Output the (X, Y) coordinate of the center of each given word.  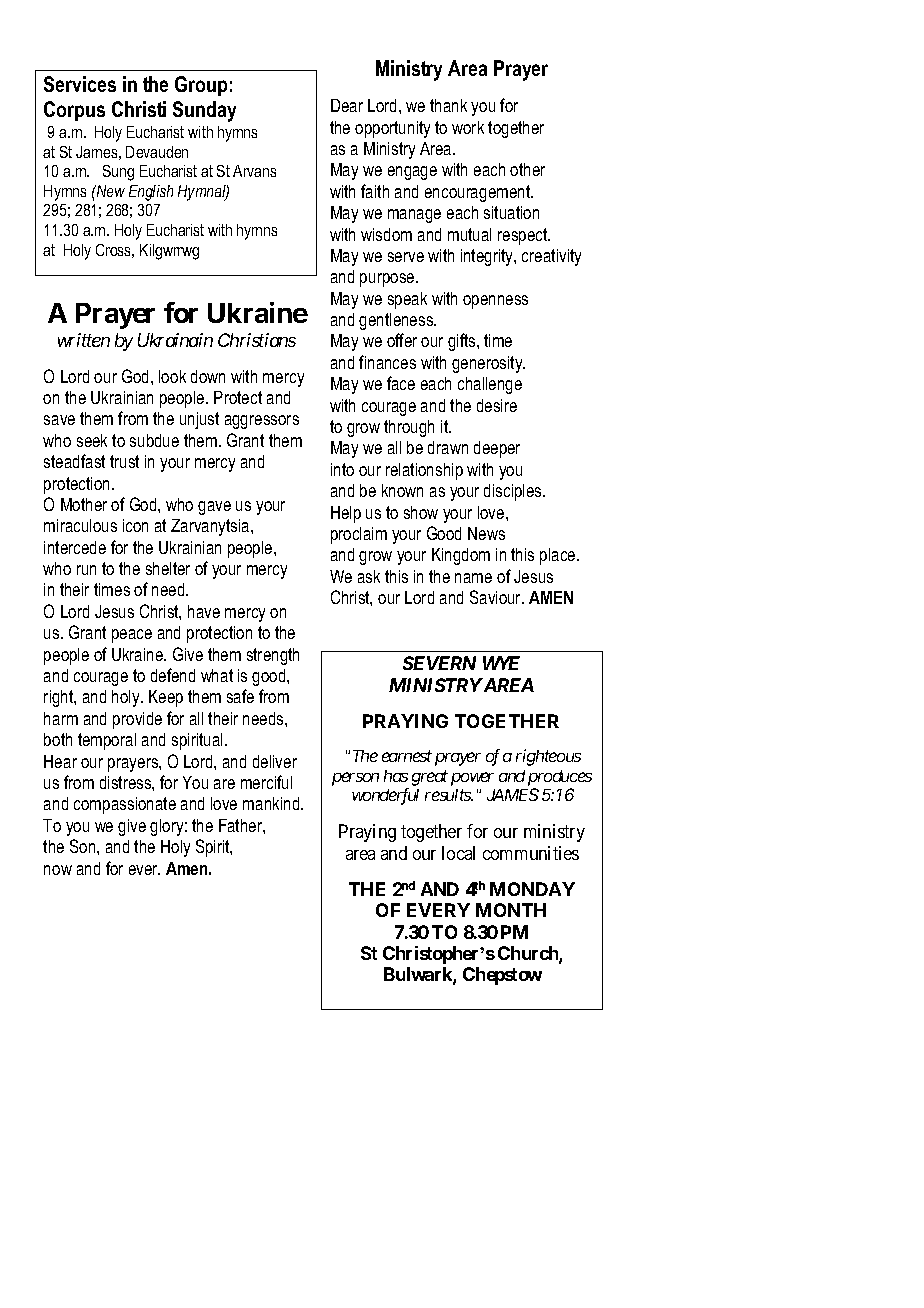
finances (387, 362)
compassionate (125, 805)
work (468, 127)
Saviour (497, 597)
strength (273, 656)
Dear (347, 105)
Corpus (74, 111)
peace (132, 636)
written (84, 340)
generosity (488, 364)
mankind (272, 803)
